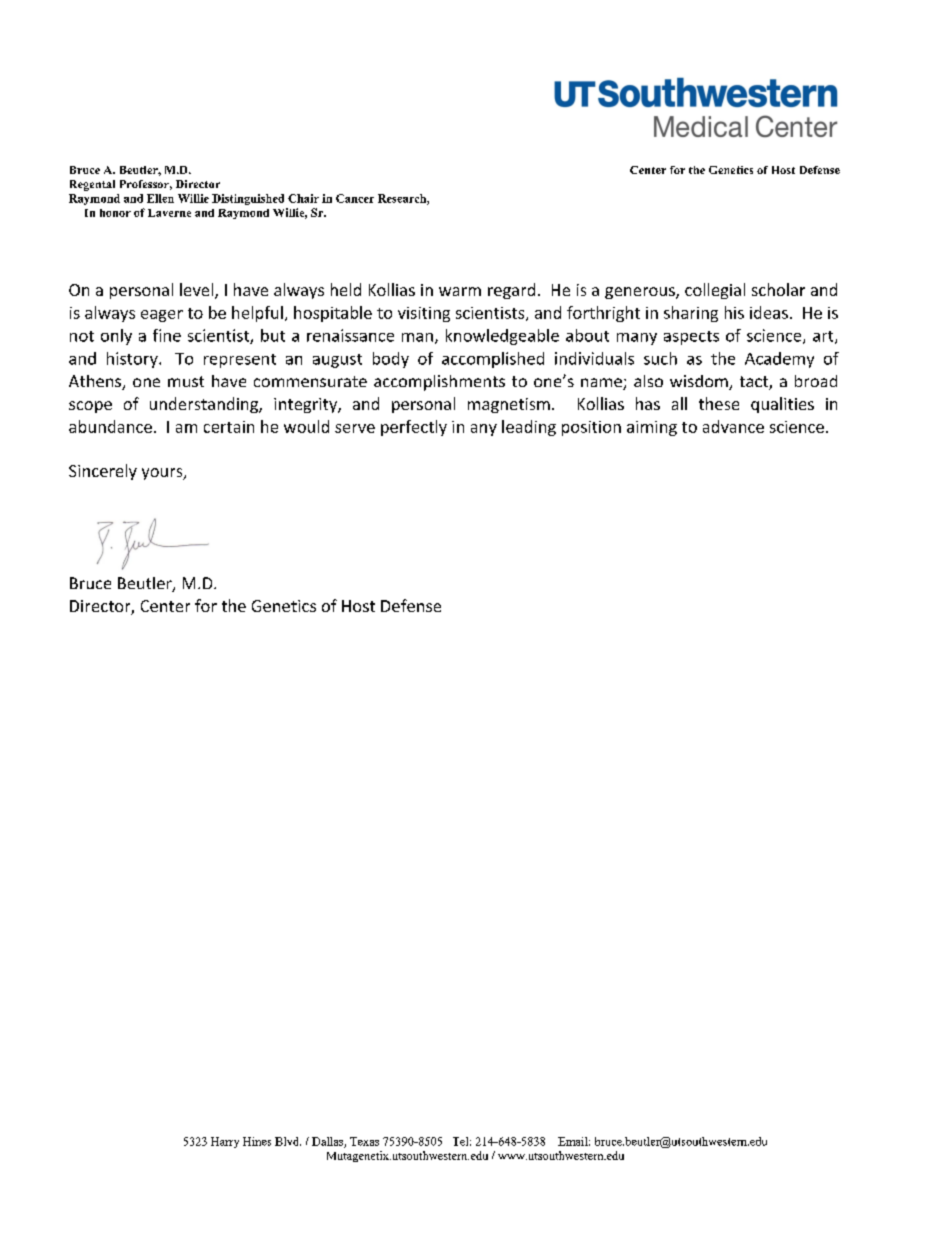 The width and height of the image is (952, 1233). I want to click on perfectly, so click(414, 428).
